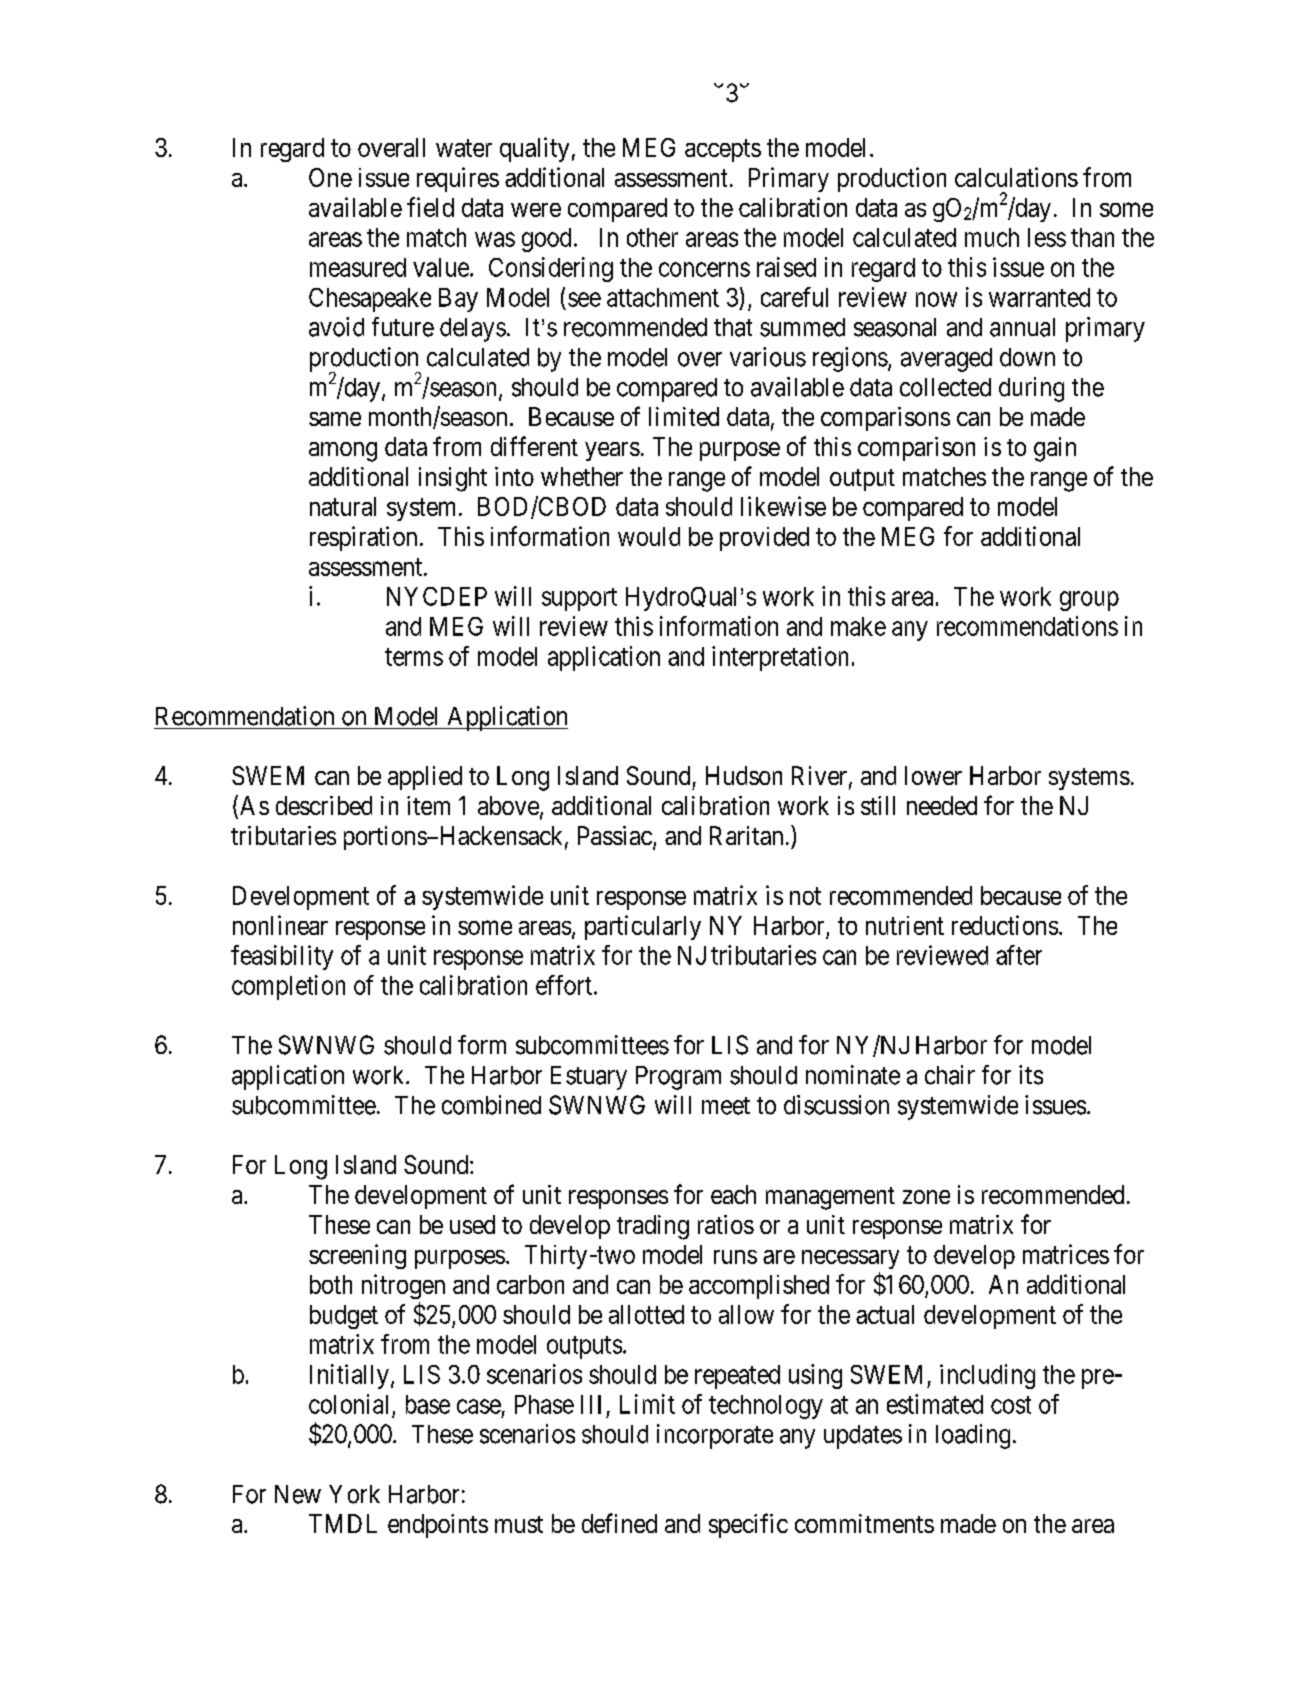 The image size is (1309, 1695). Describe the element at coordinates (430, 207) in the page. I see `field` at that location.
